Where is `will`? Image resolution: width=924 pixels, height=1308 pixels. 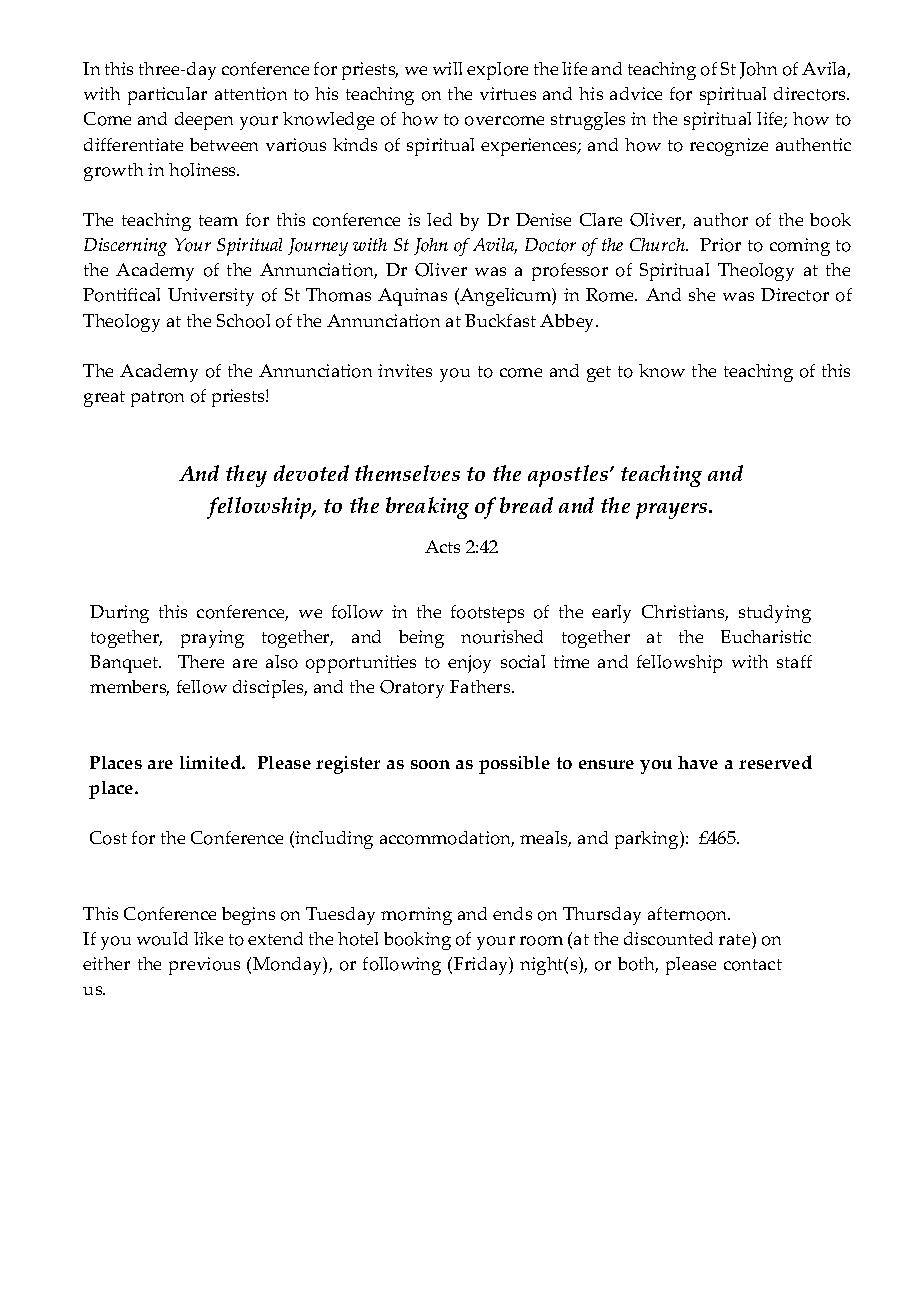
will is located at coordinates (447, 68).
